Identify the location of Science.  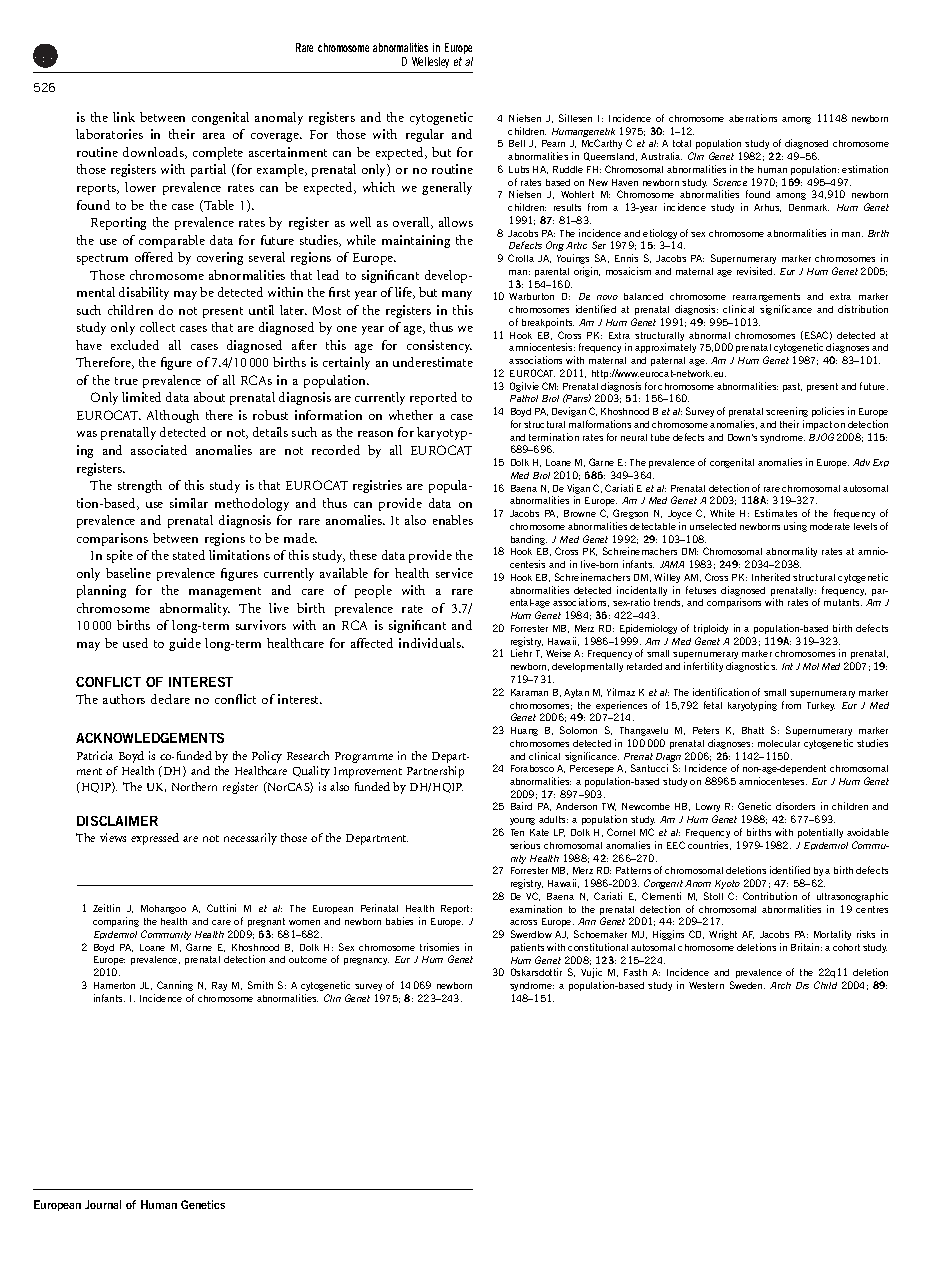
(730, 182).
